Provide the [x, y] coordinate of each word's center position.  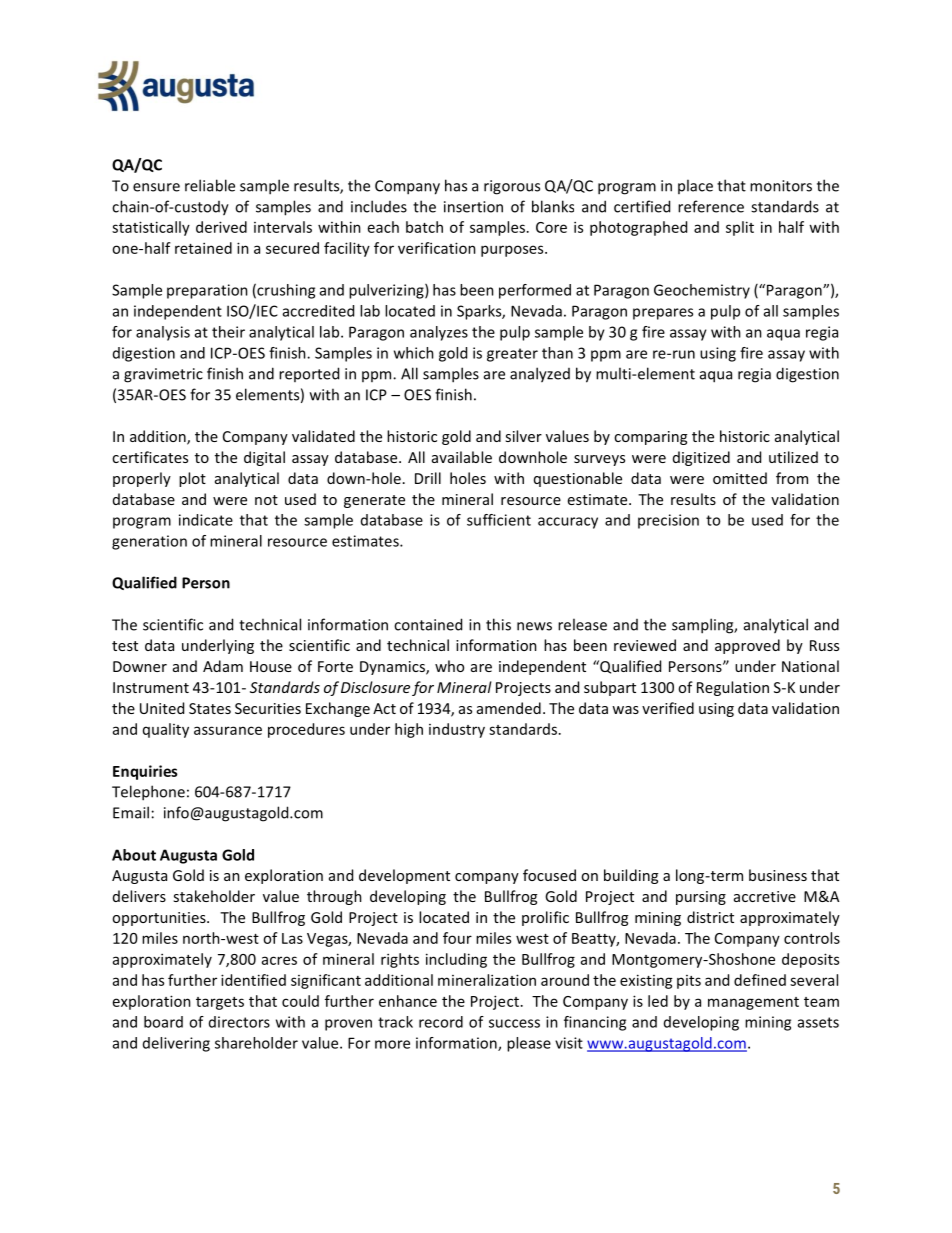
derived [221, 227]
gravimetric [163, 375]
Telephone [148, 793]
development [404, 876]
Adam [223, 666]
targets [220, 1003]
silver [523, 436]
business [778, 875]
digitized [701, 458]
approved [747, 646]
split [740, 228]
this [498, 624]
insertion [473, 207]
